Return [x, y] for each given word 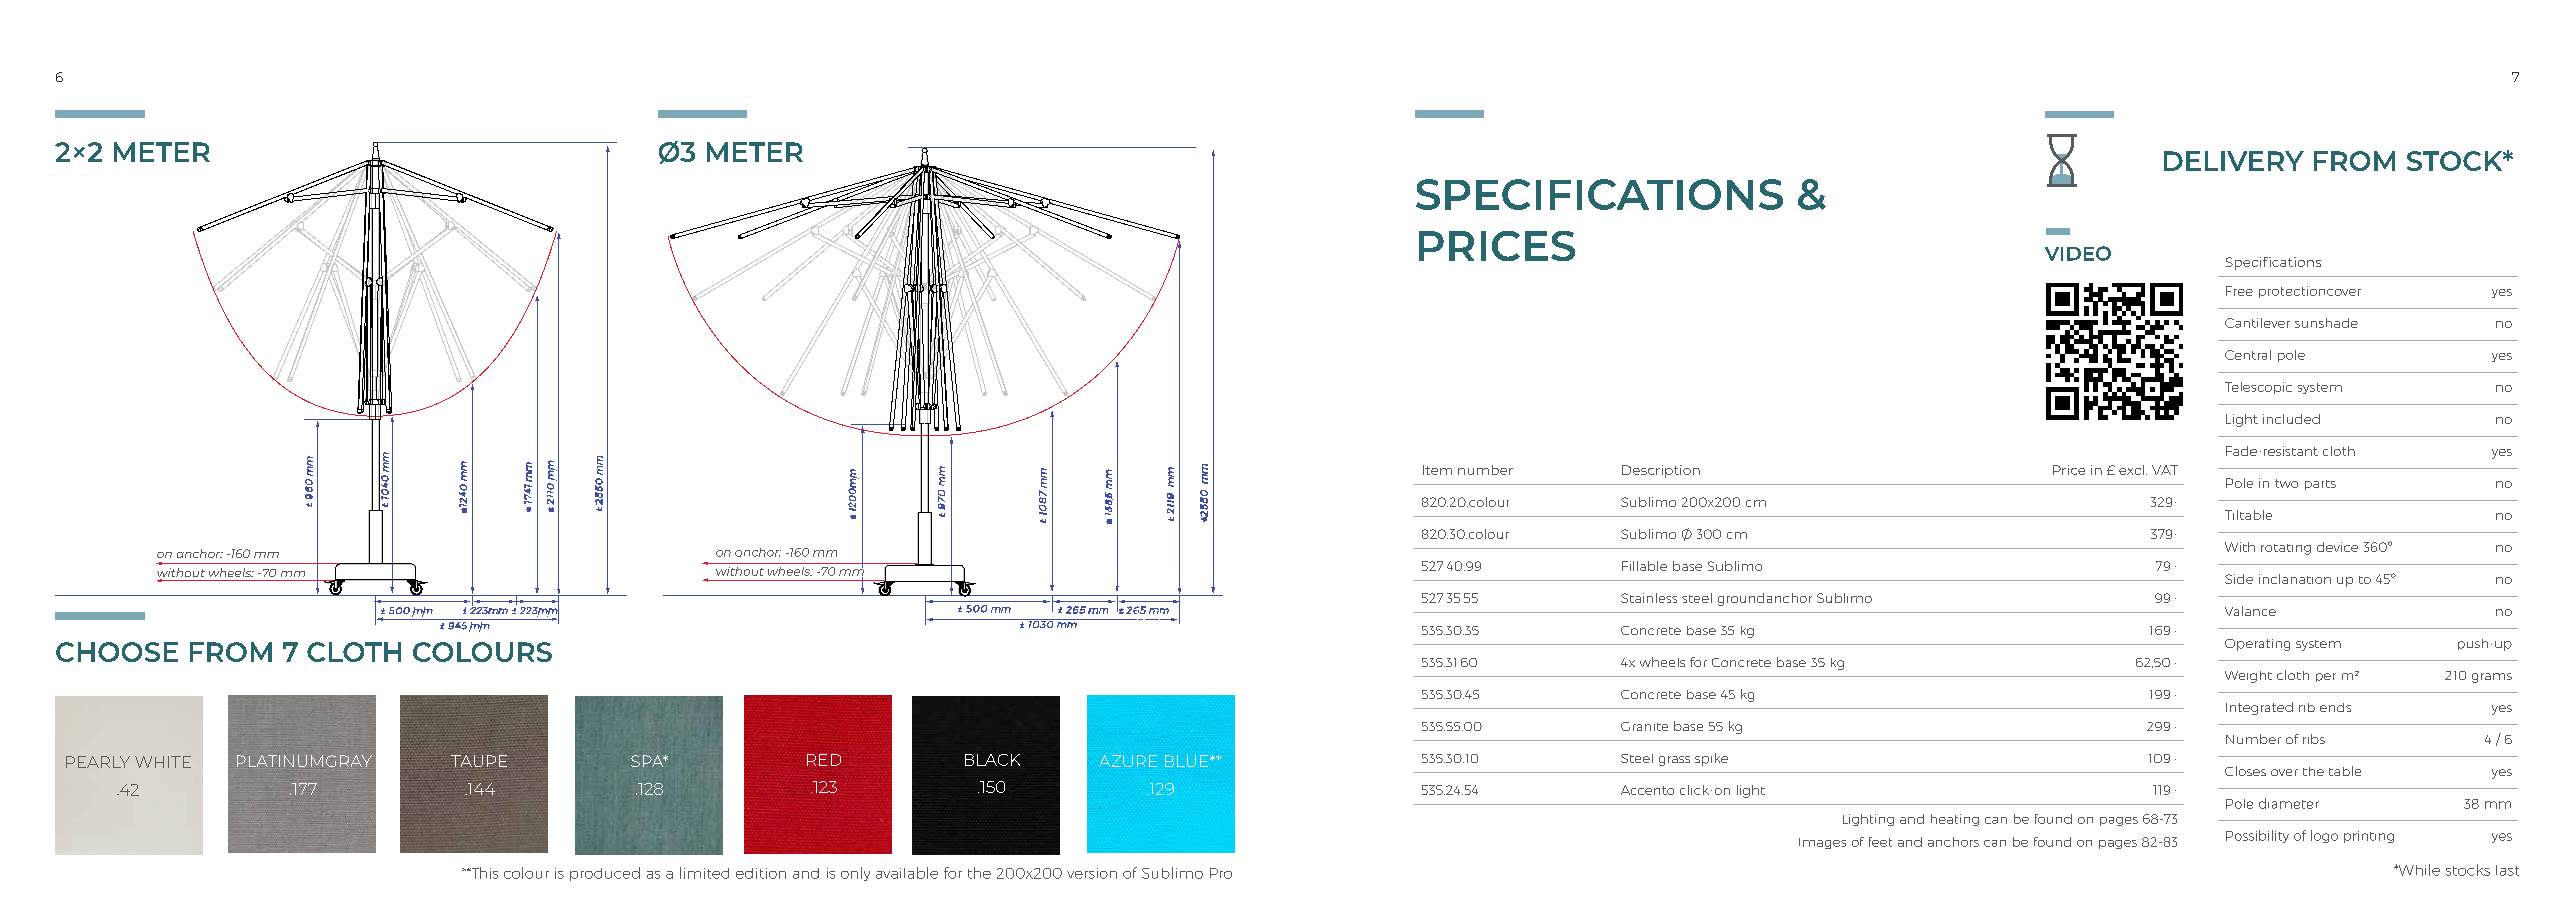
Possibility [2257, 836]
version [1092, 873]
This [483, 873]
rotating [2286, 549]
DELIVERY [2234, 161]
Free [2239, 291]
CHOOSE [117, 652]
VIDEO [2078, 253]
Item [1437, 470]
